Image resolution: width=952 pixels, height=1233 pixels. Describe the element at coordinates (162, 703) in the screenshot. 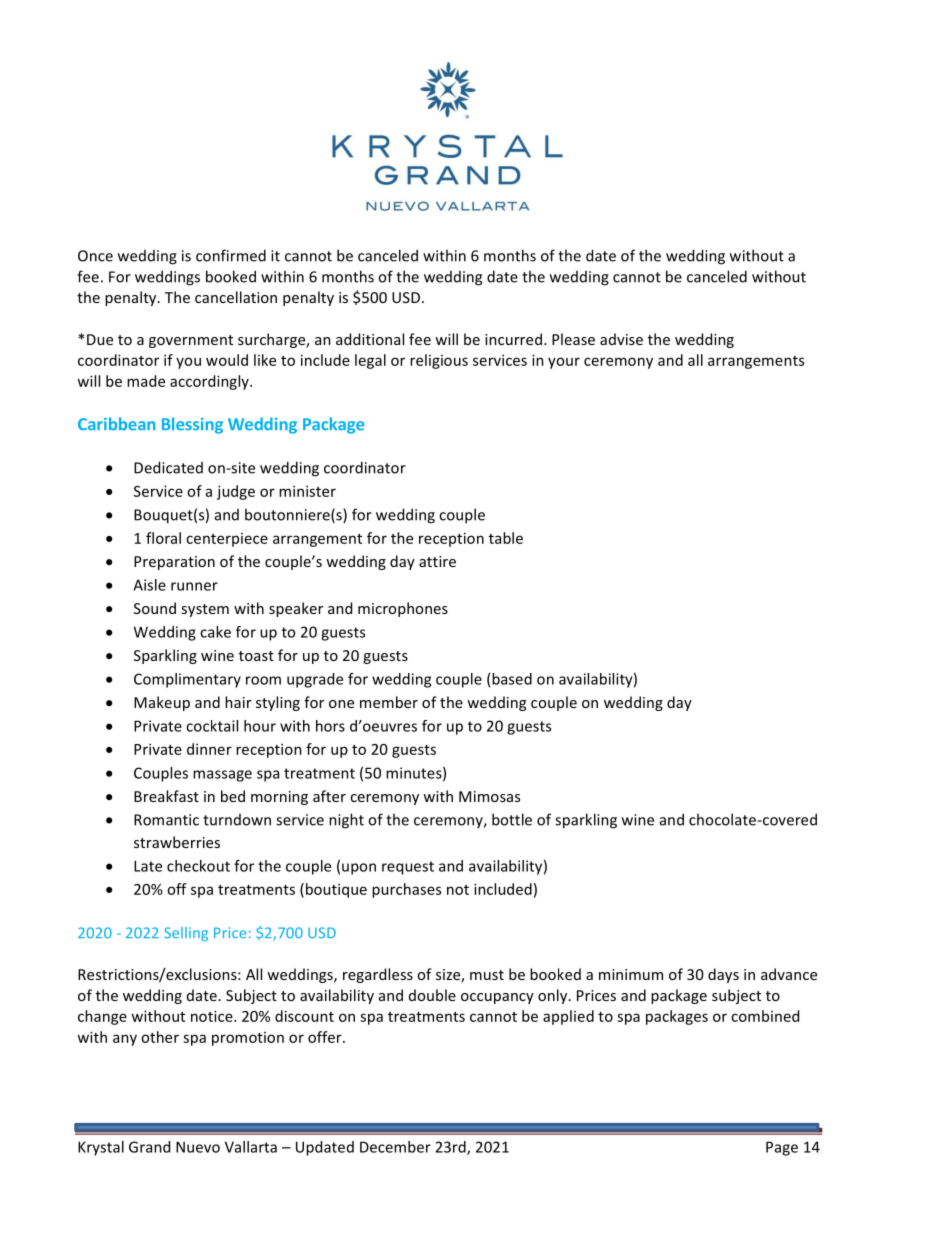

I see `Makeup` at that location.
